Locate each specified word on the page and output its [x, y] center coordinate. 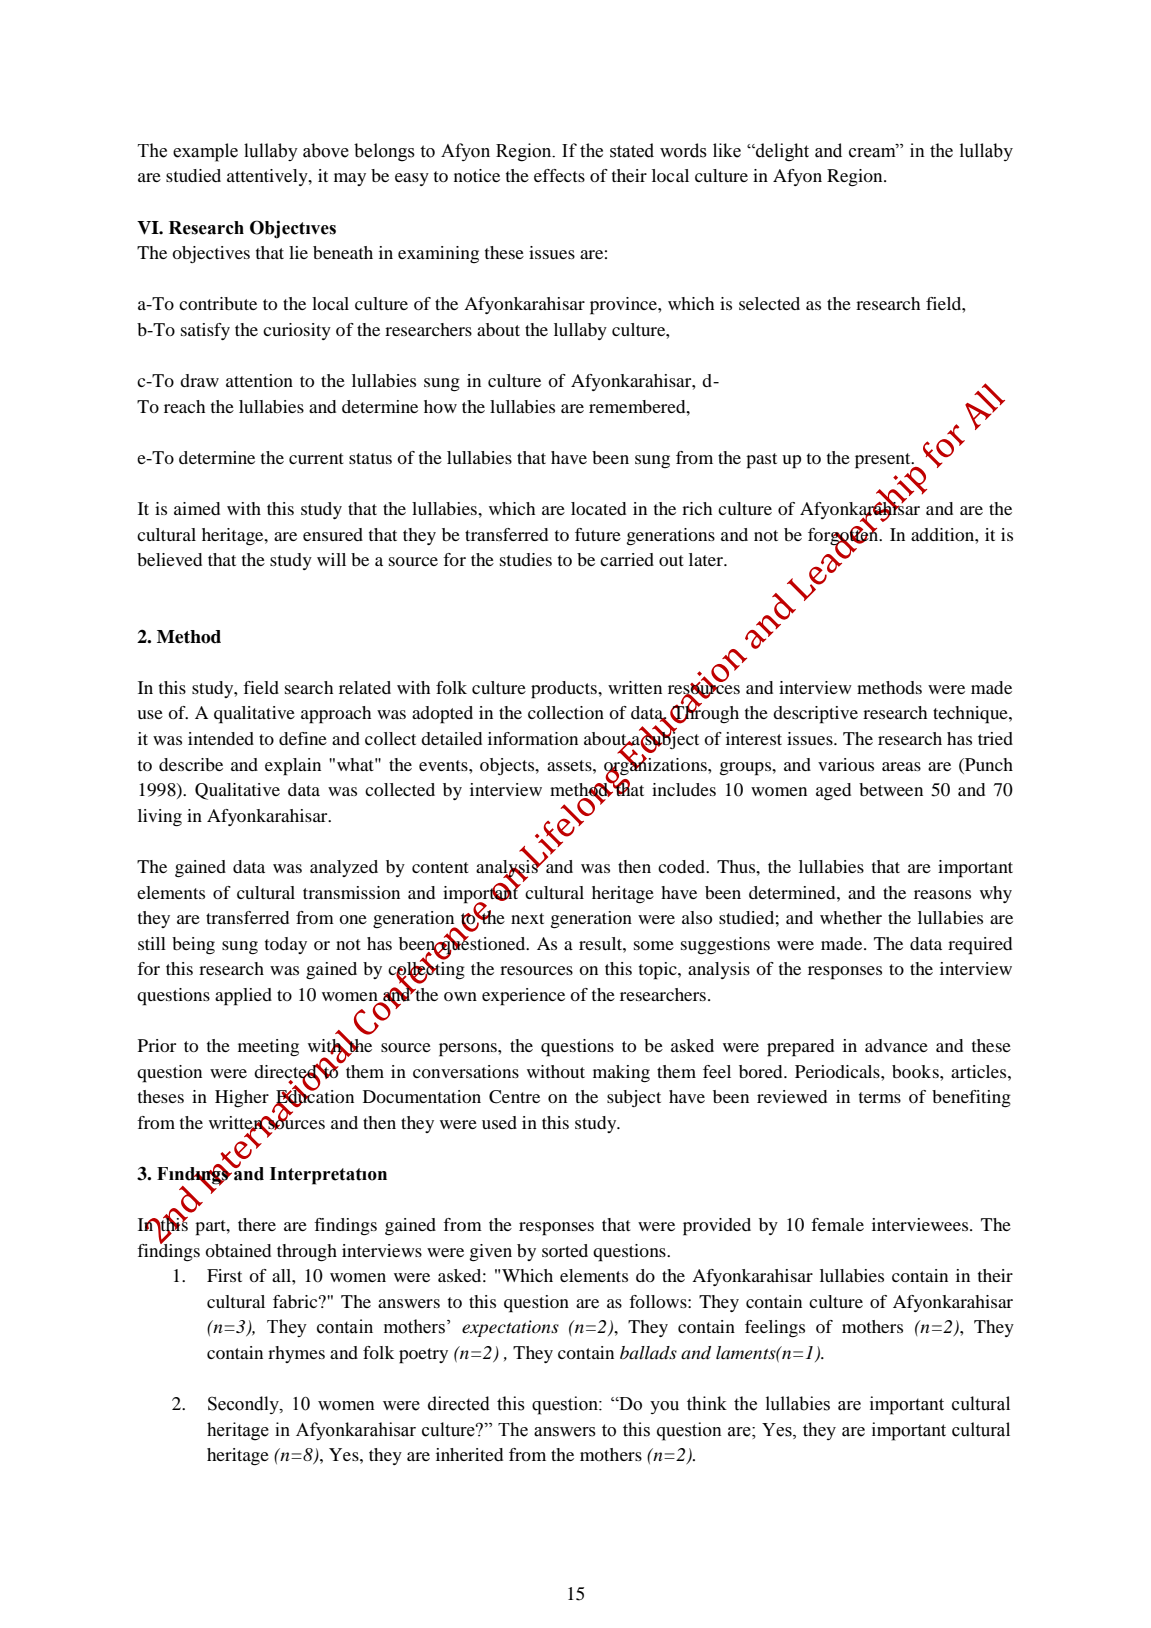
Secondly [244, 1405]
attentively [268, 177]
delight [781, 152]
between [891, 789]
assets [570, 765]
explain [293, 767]
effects [559, 175]
